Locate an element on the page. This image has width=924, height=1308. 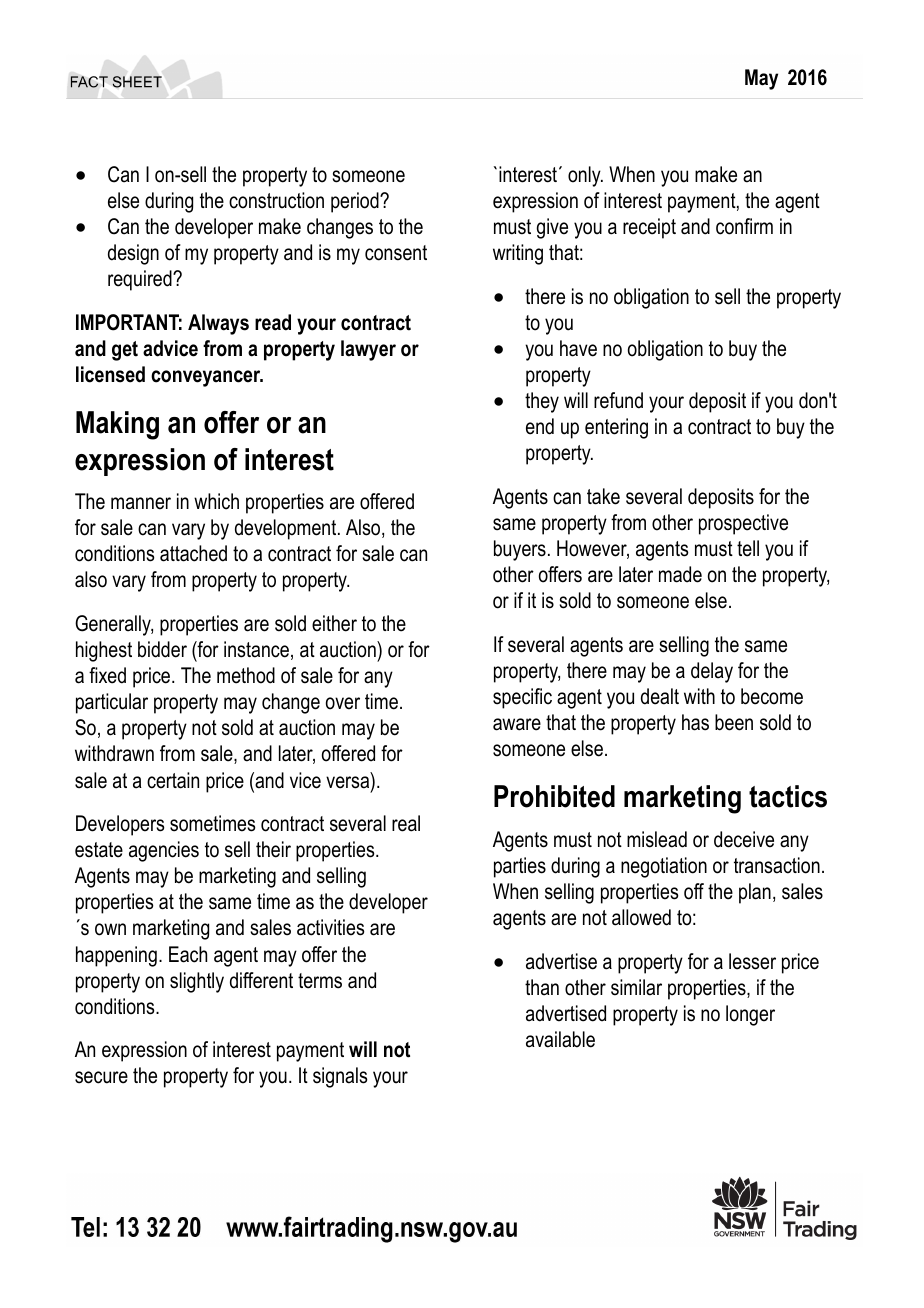
signals is located at coordinates (340, 1077).
